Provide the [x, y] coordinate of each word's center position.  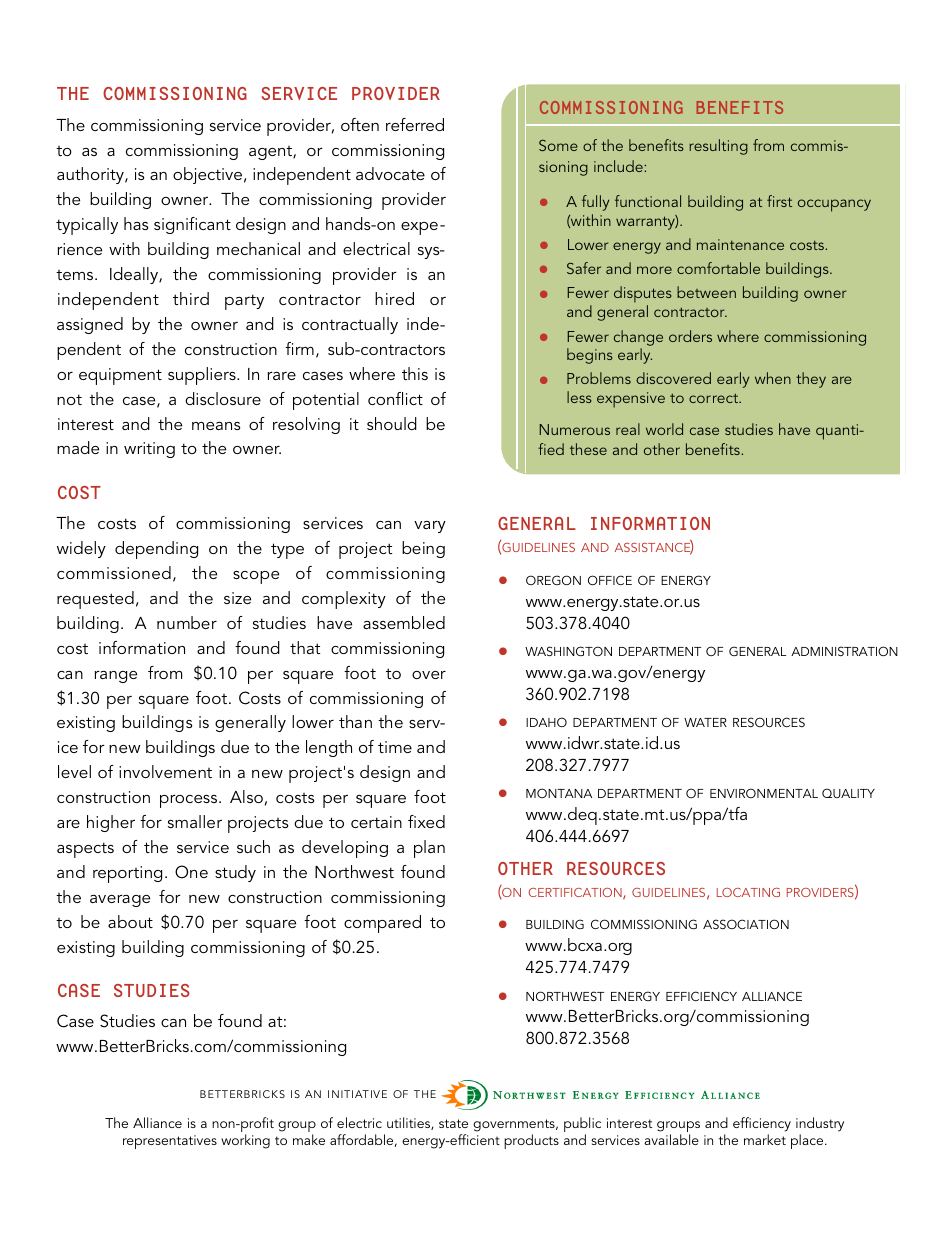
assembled [404, 622]
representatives [170, 1142]
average [120, 901]
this [415, 373]
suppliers [203, 376]
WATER [705, 722]
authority [91, 175]
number [187, 622]
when [773, 378]
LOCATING [748, 892]
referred [415, 124]
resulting [718, 147]
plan [429, 849]
